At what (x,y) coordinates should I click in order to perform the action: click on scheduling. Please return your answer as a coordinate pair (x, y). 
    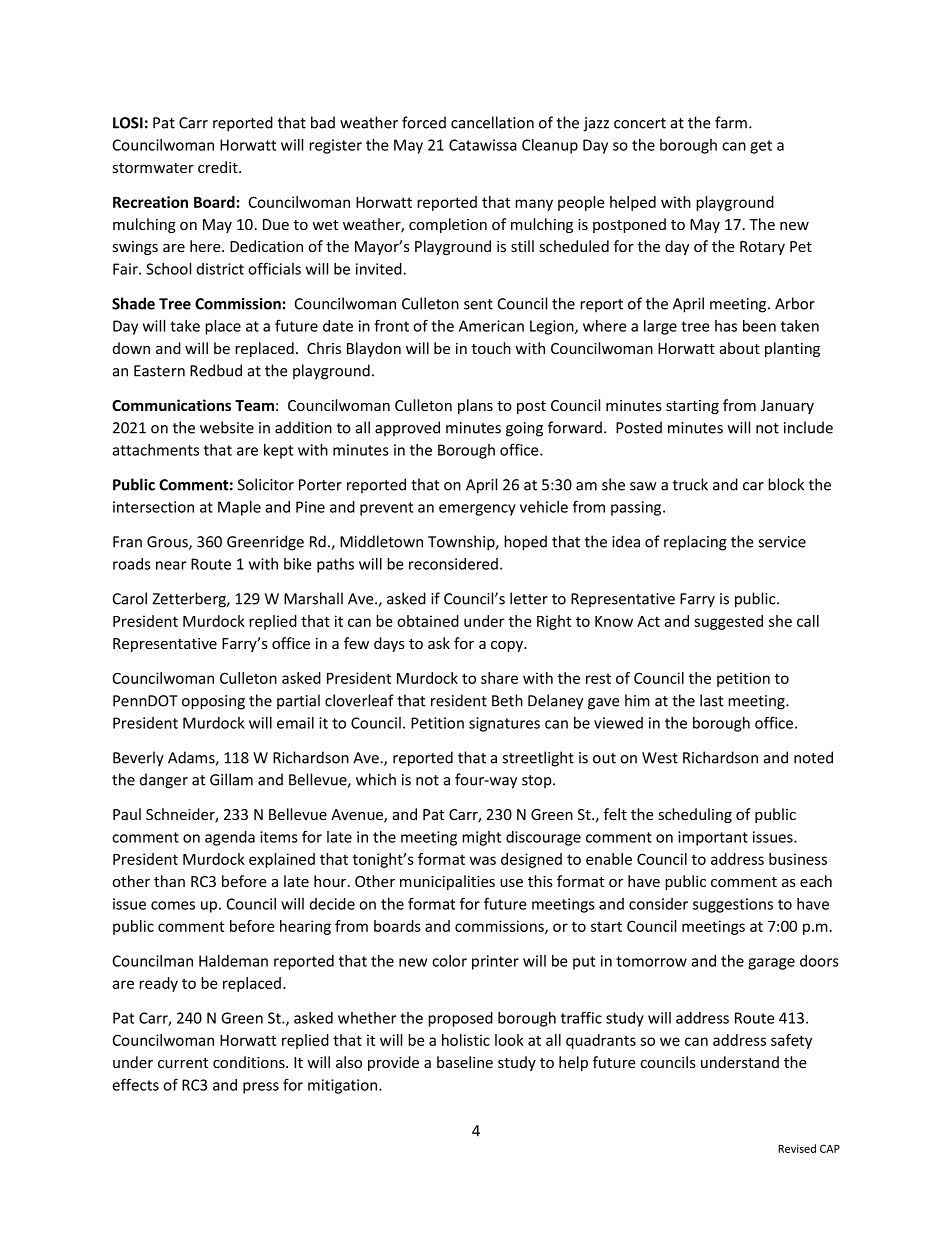
    Looking at the image, I should click on (695, 815).
